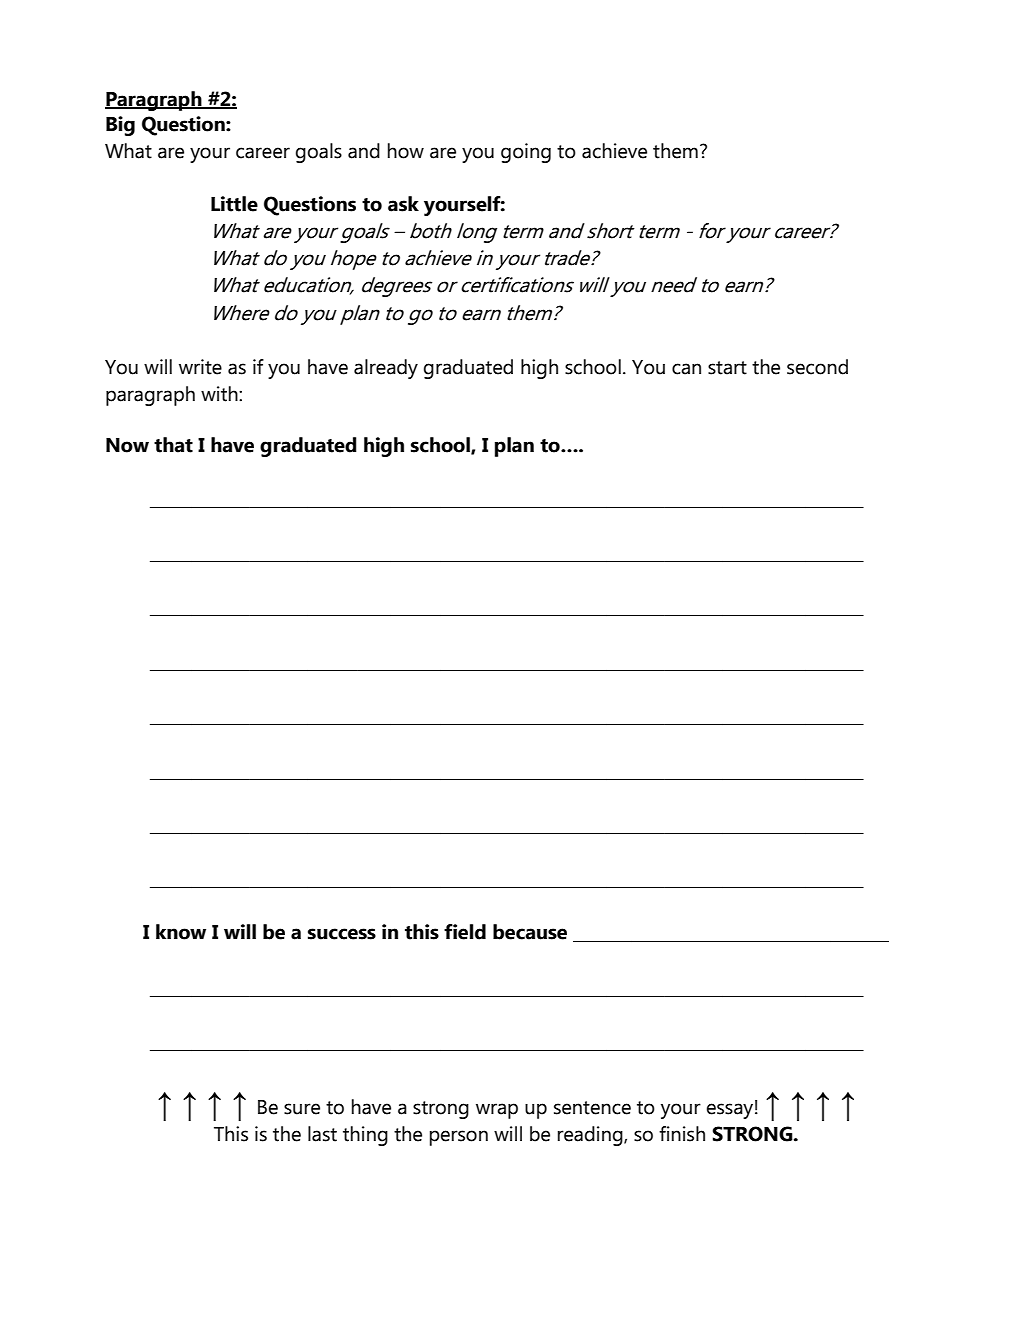 The image size is (1020, 1320). What do you see at coordinates (530, 932) in the screenshot?
I see `because` at bounding box center [530, 932].
